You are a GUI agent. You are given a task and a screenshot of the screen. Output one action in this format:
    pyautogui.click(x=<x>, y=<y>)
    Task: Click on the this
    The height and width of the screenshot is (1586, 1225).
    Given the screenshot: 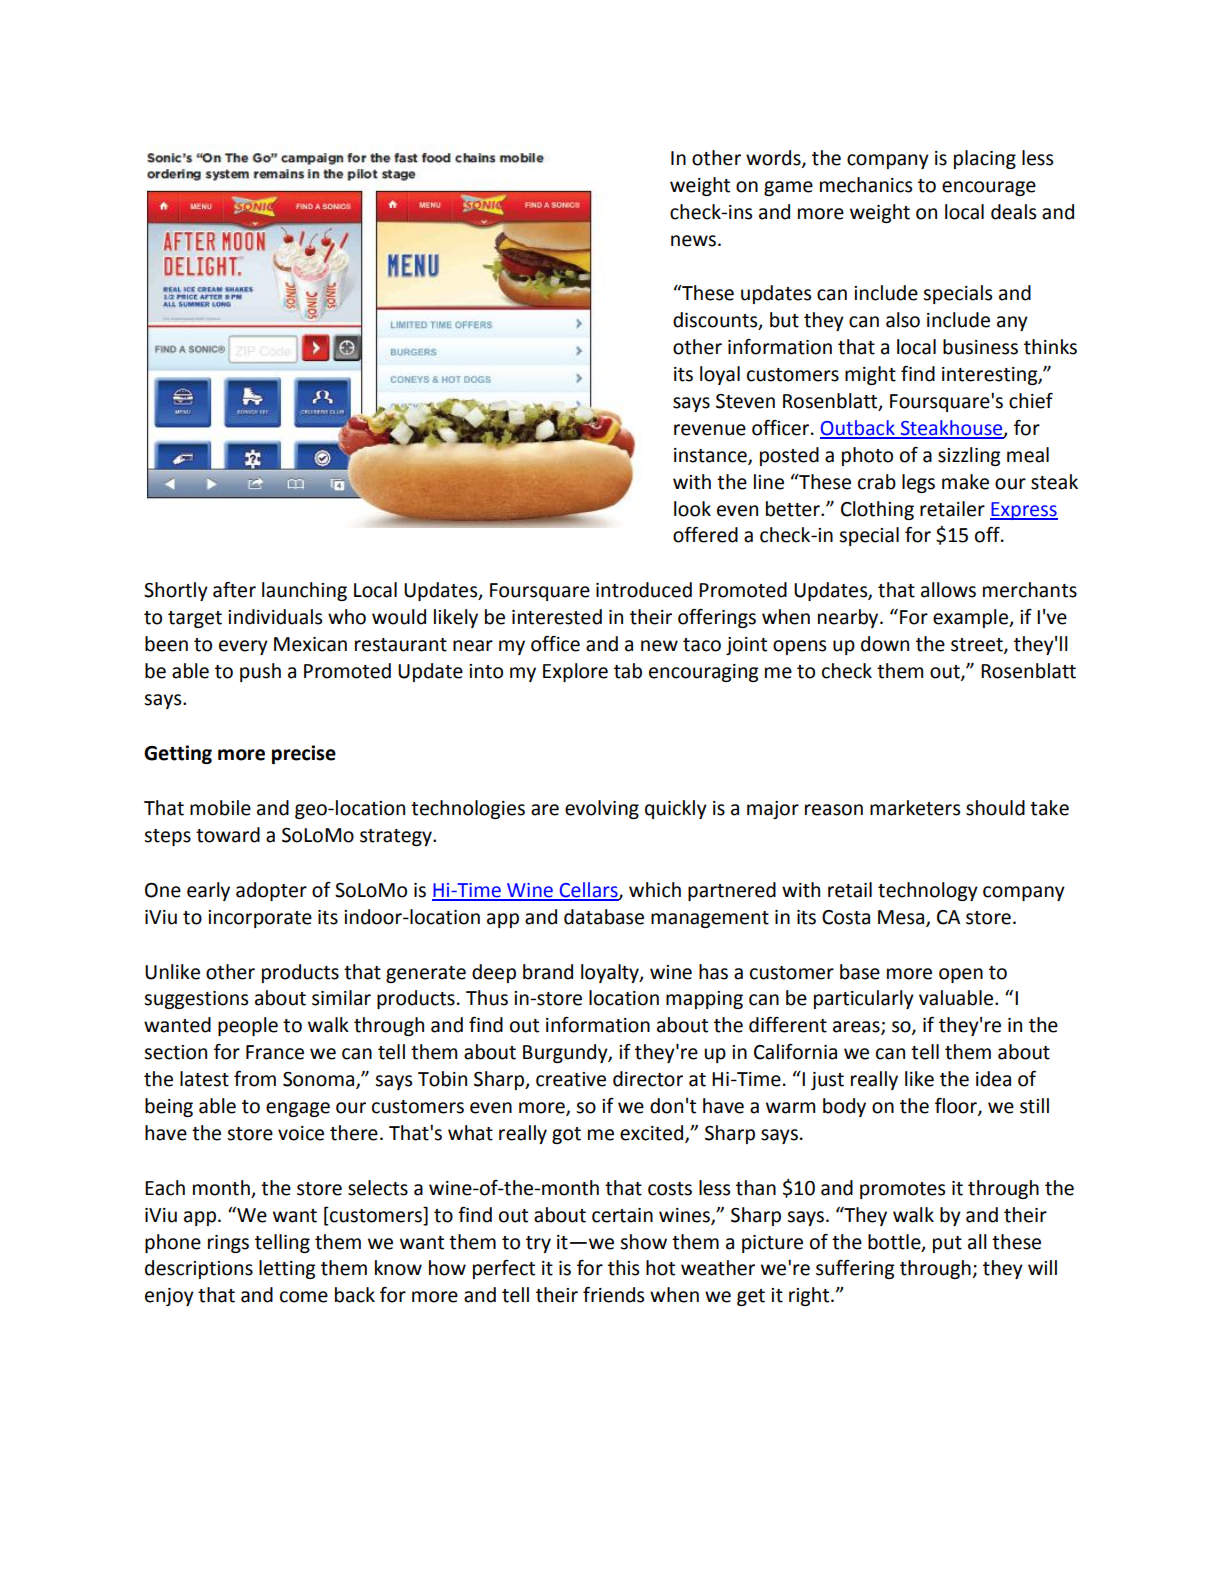 What is the action you would take?
    pyautogui.click(x=623, y=1268)
